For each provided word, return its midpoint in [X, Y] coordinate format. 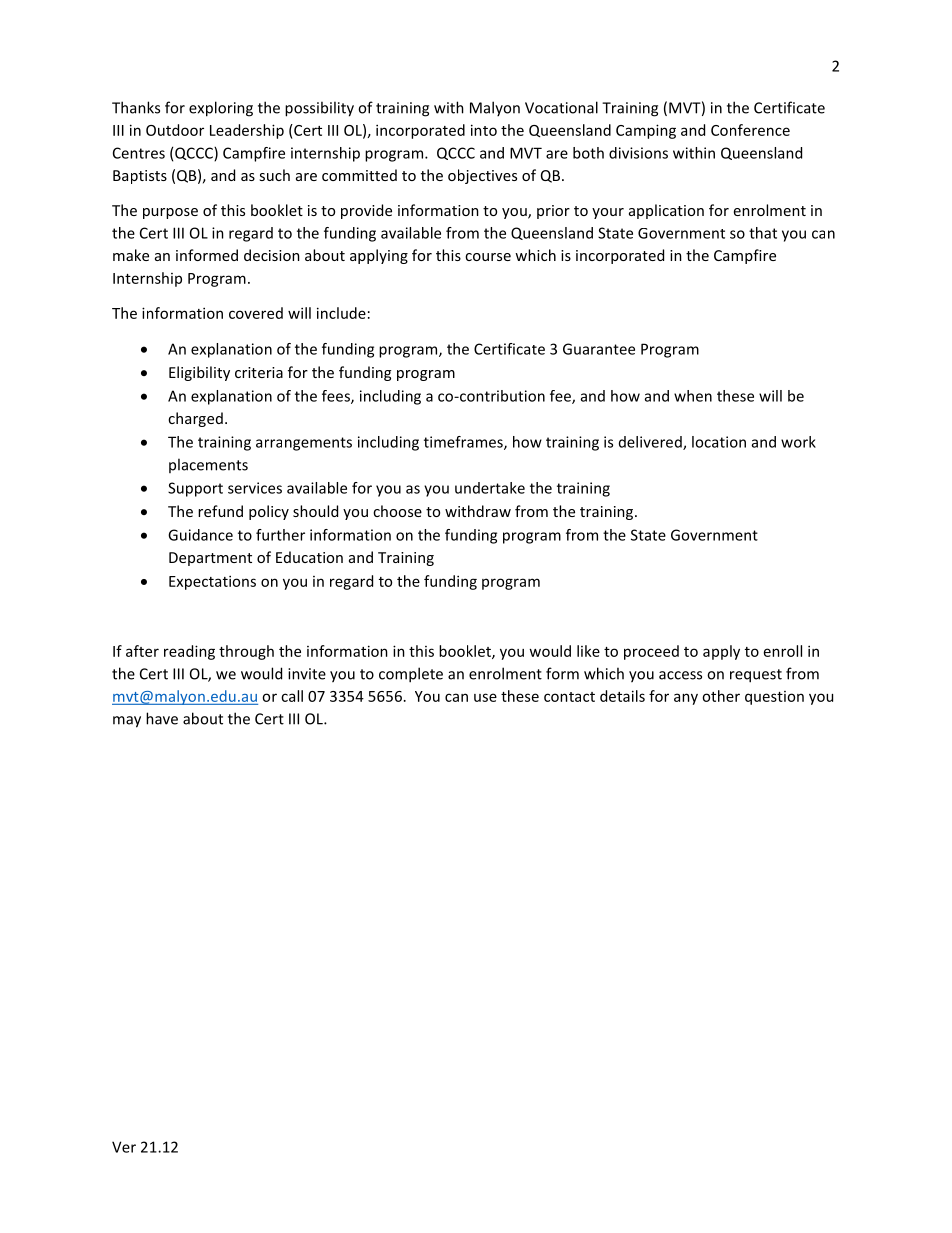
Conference [750, 130]
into [484, 130]
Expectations [212, 582]
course [488, 257]
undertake [490, 488]
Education [309, 557]
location [719, 442]
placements [208, 465]
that [763, 233]
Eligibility [199, 373]
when [693, 396]
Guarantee [599, 349]
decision [272, 255]
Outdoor [175, 130]
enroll [783, 651]
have [162, 718]
